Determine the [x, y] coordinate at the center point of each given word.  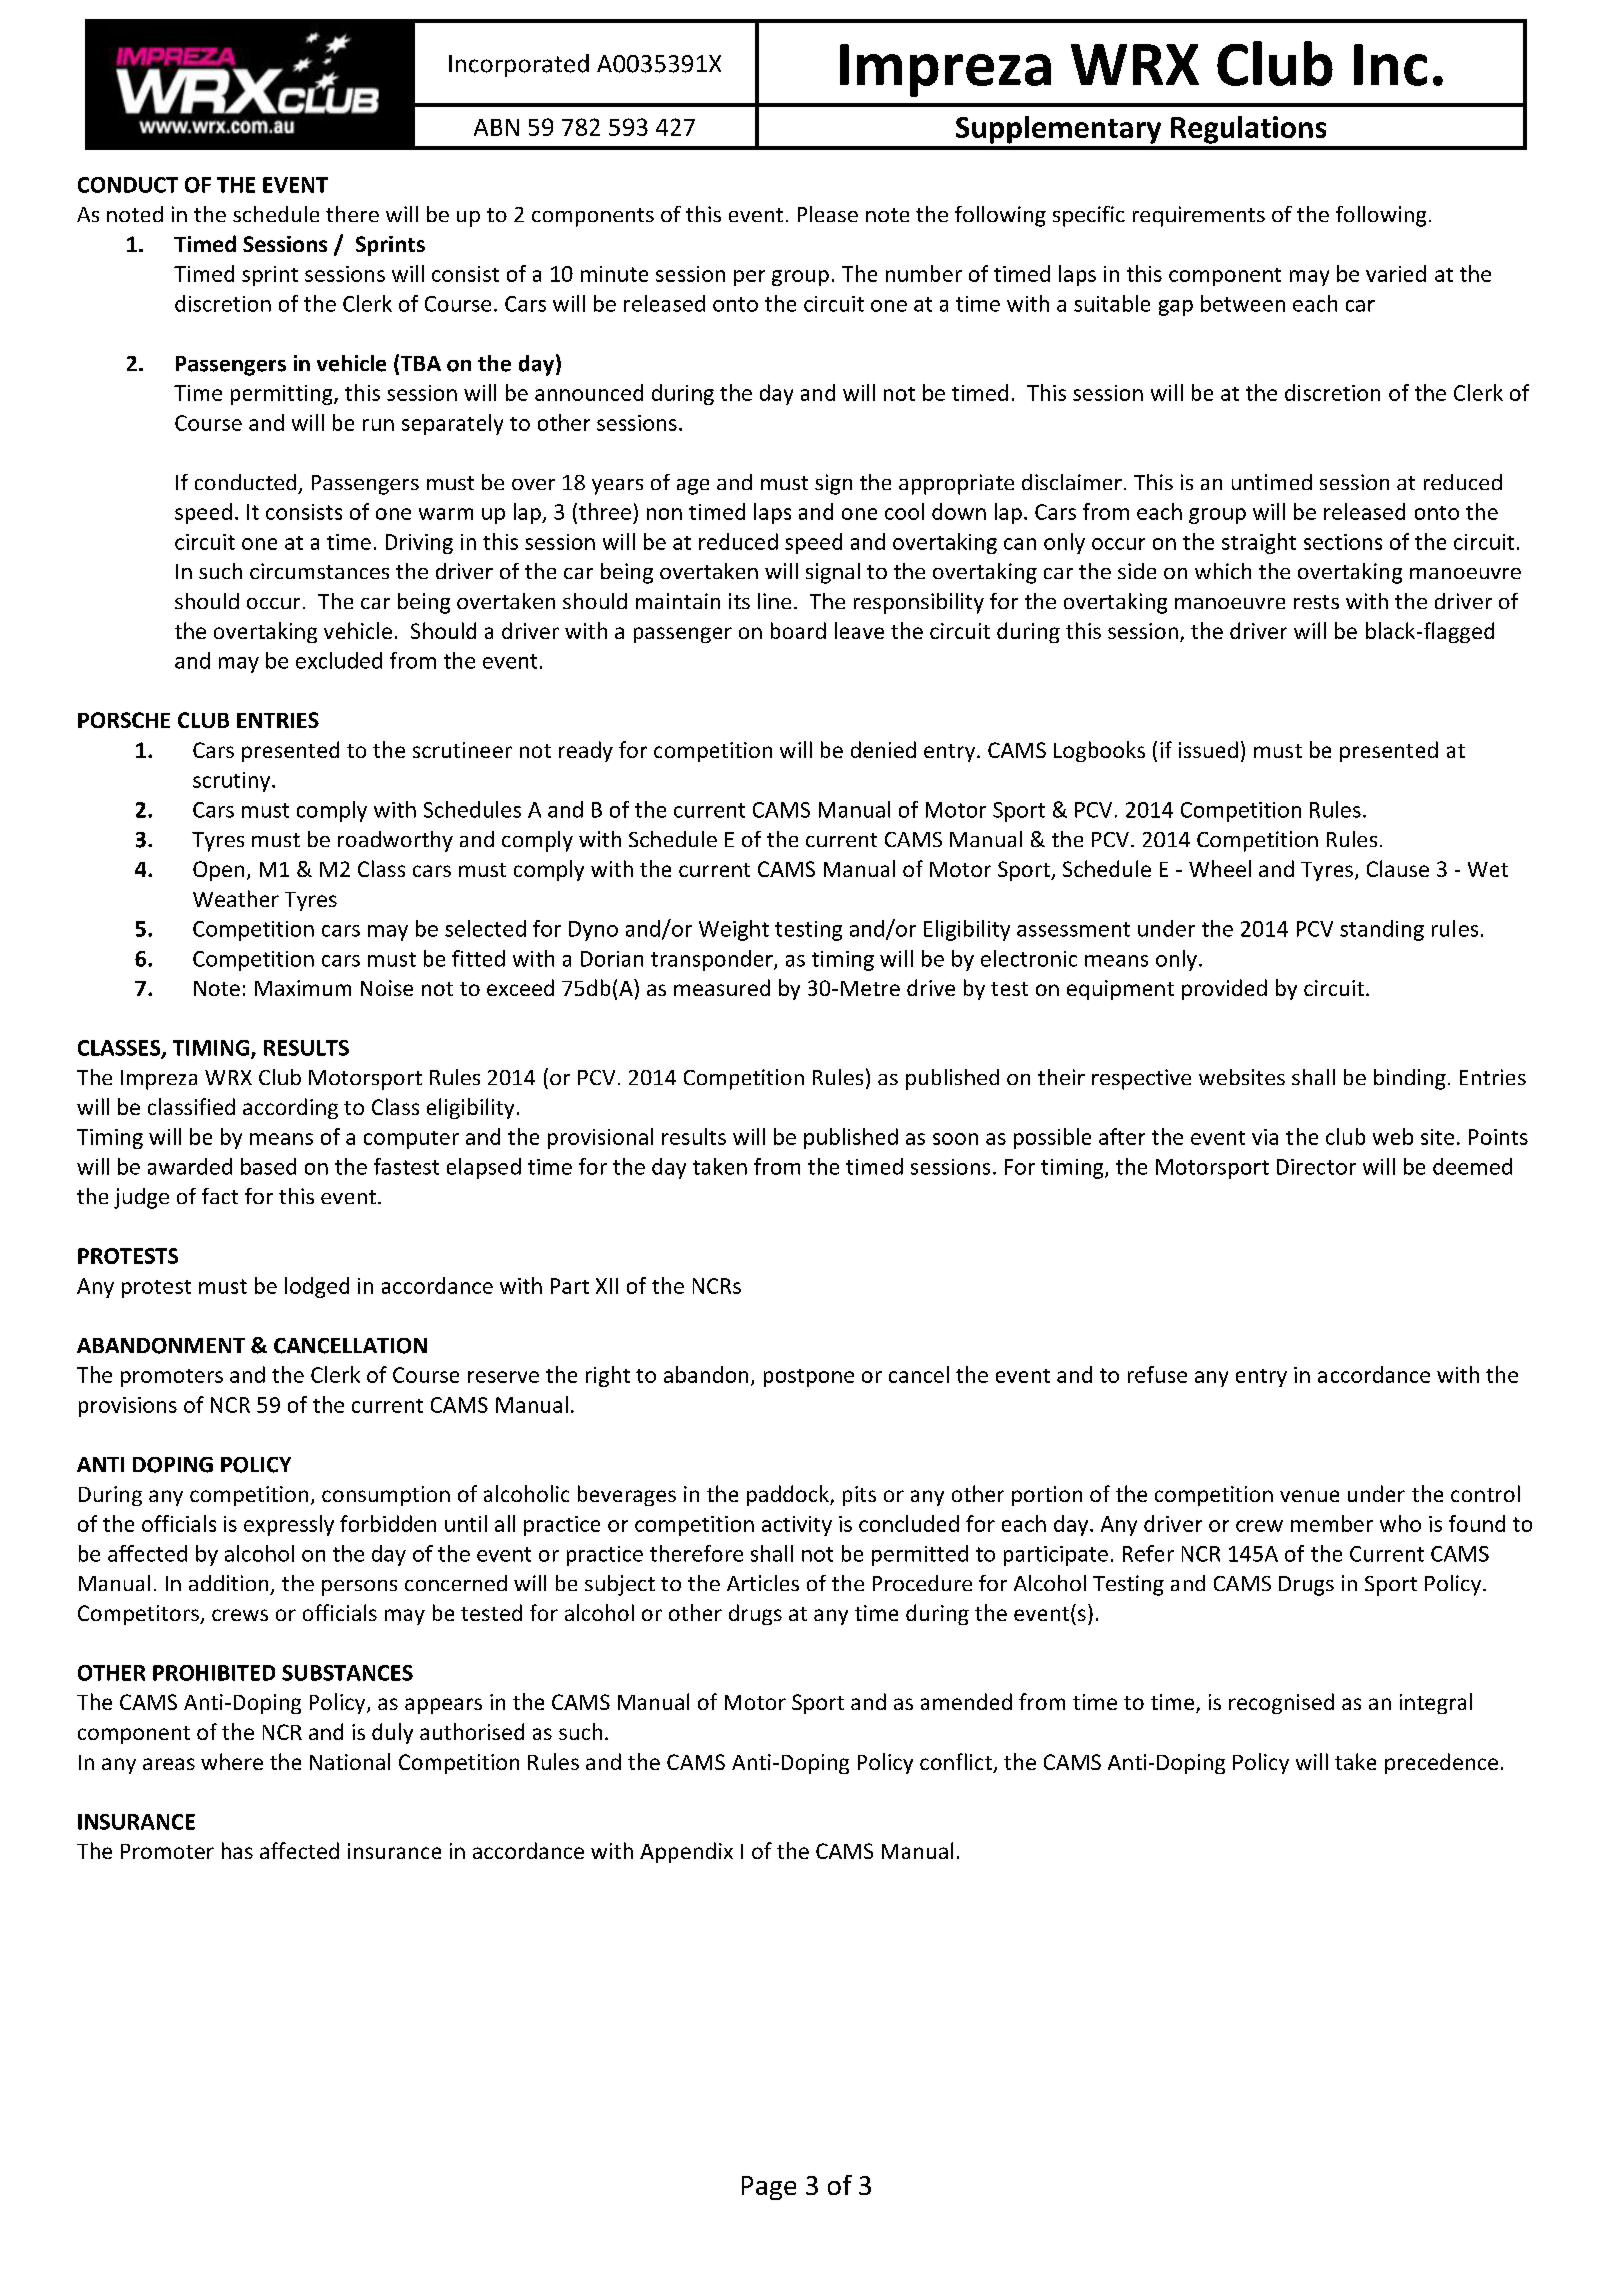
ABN [496, 127]
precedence [1441, 1763]
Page [769, 2188]
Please [828, 214]
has [237, 1850]
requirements [1199, 216]
